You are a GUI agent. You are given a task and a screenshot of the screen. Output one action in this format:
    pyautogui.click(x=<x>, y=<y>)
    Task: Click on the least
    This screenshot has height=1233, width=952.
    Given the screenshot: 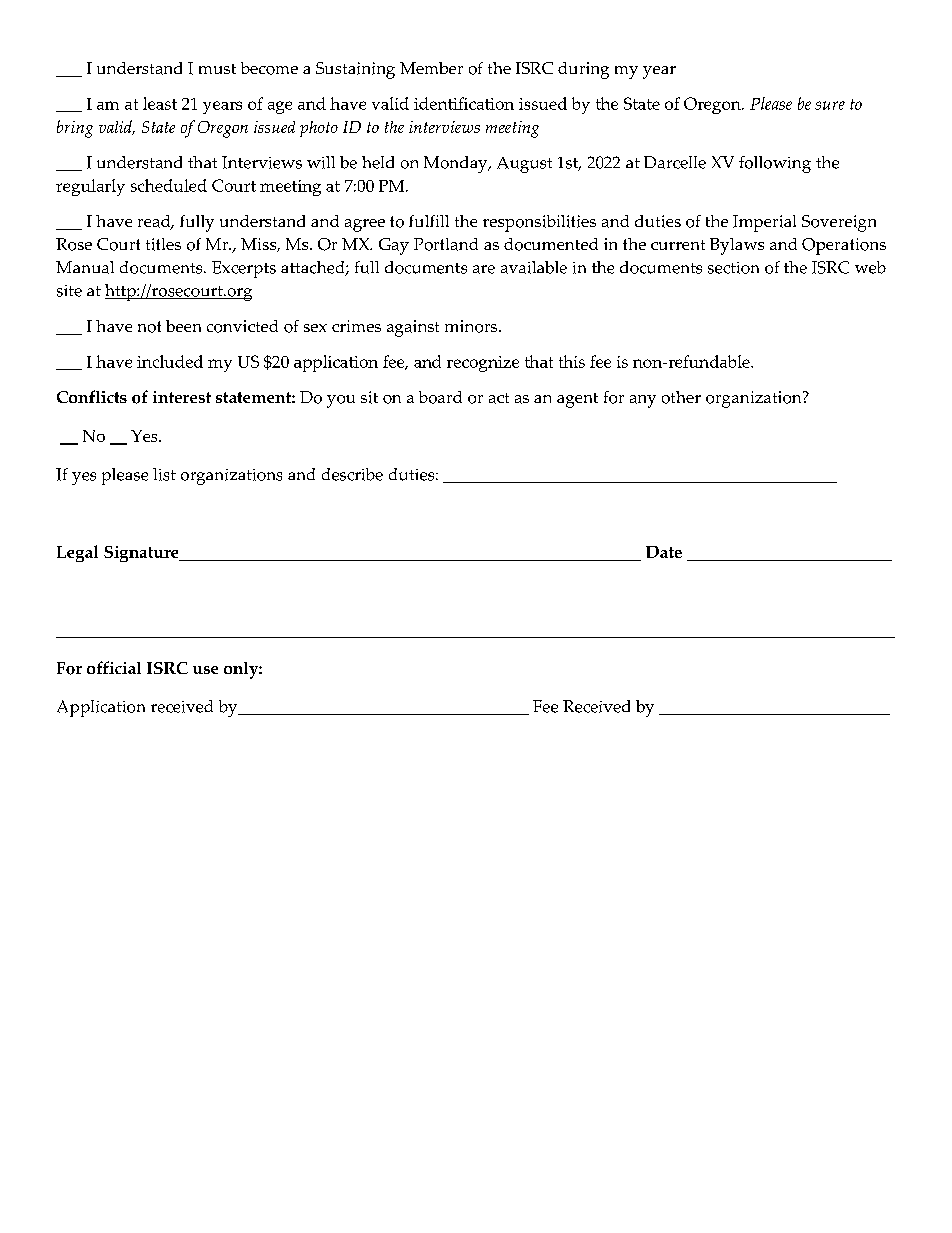 What is the action you would take?
    pyautogui.click(x=160, y=103)
